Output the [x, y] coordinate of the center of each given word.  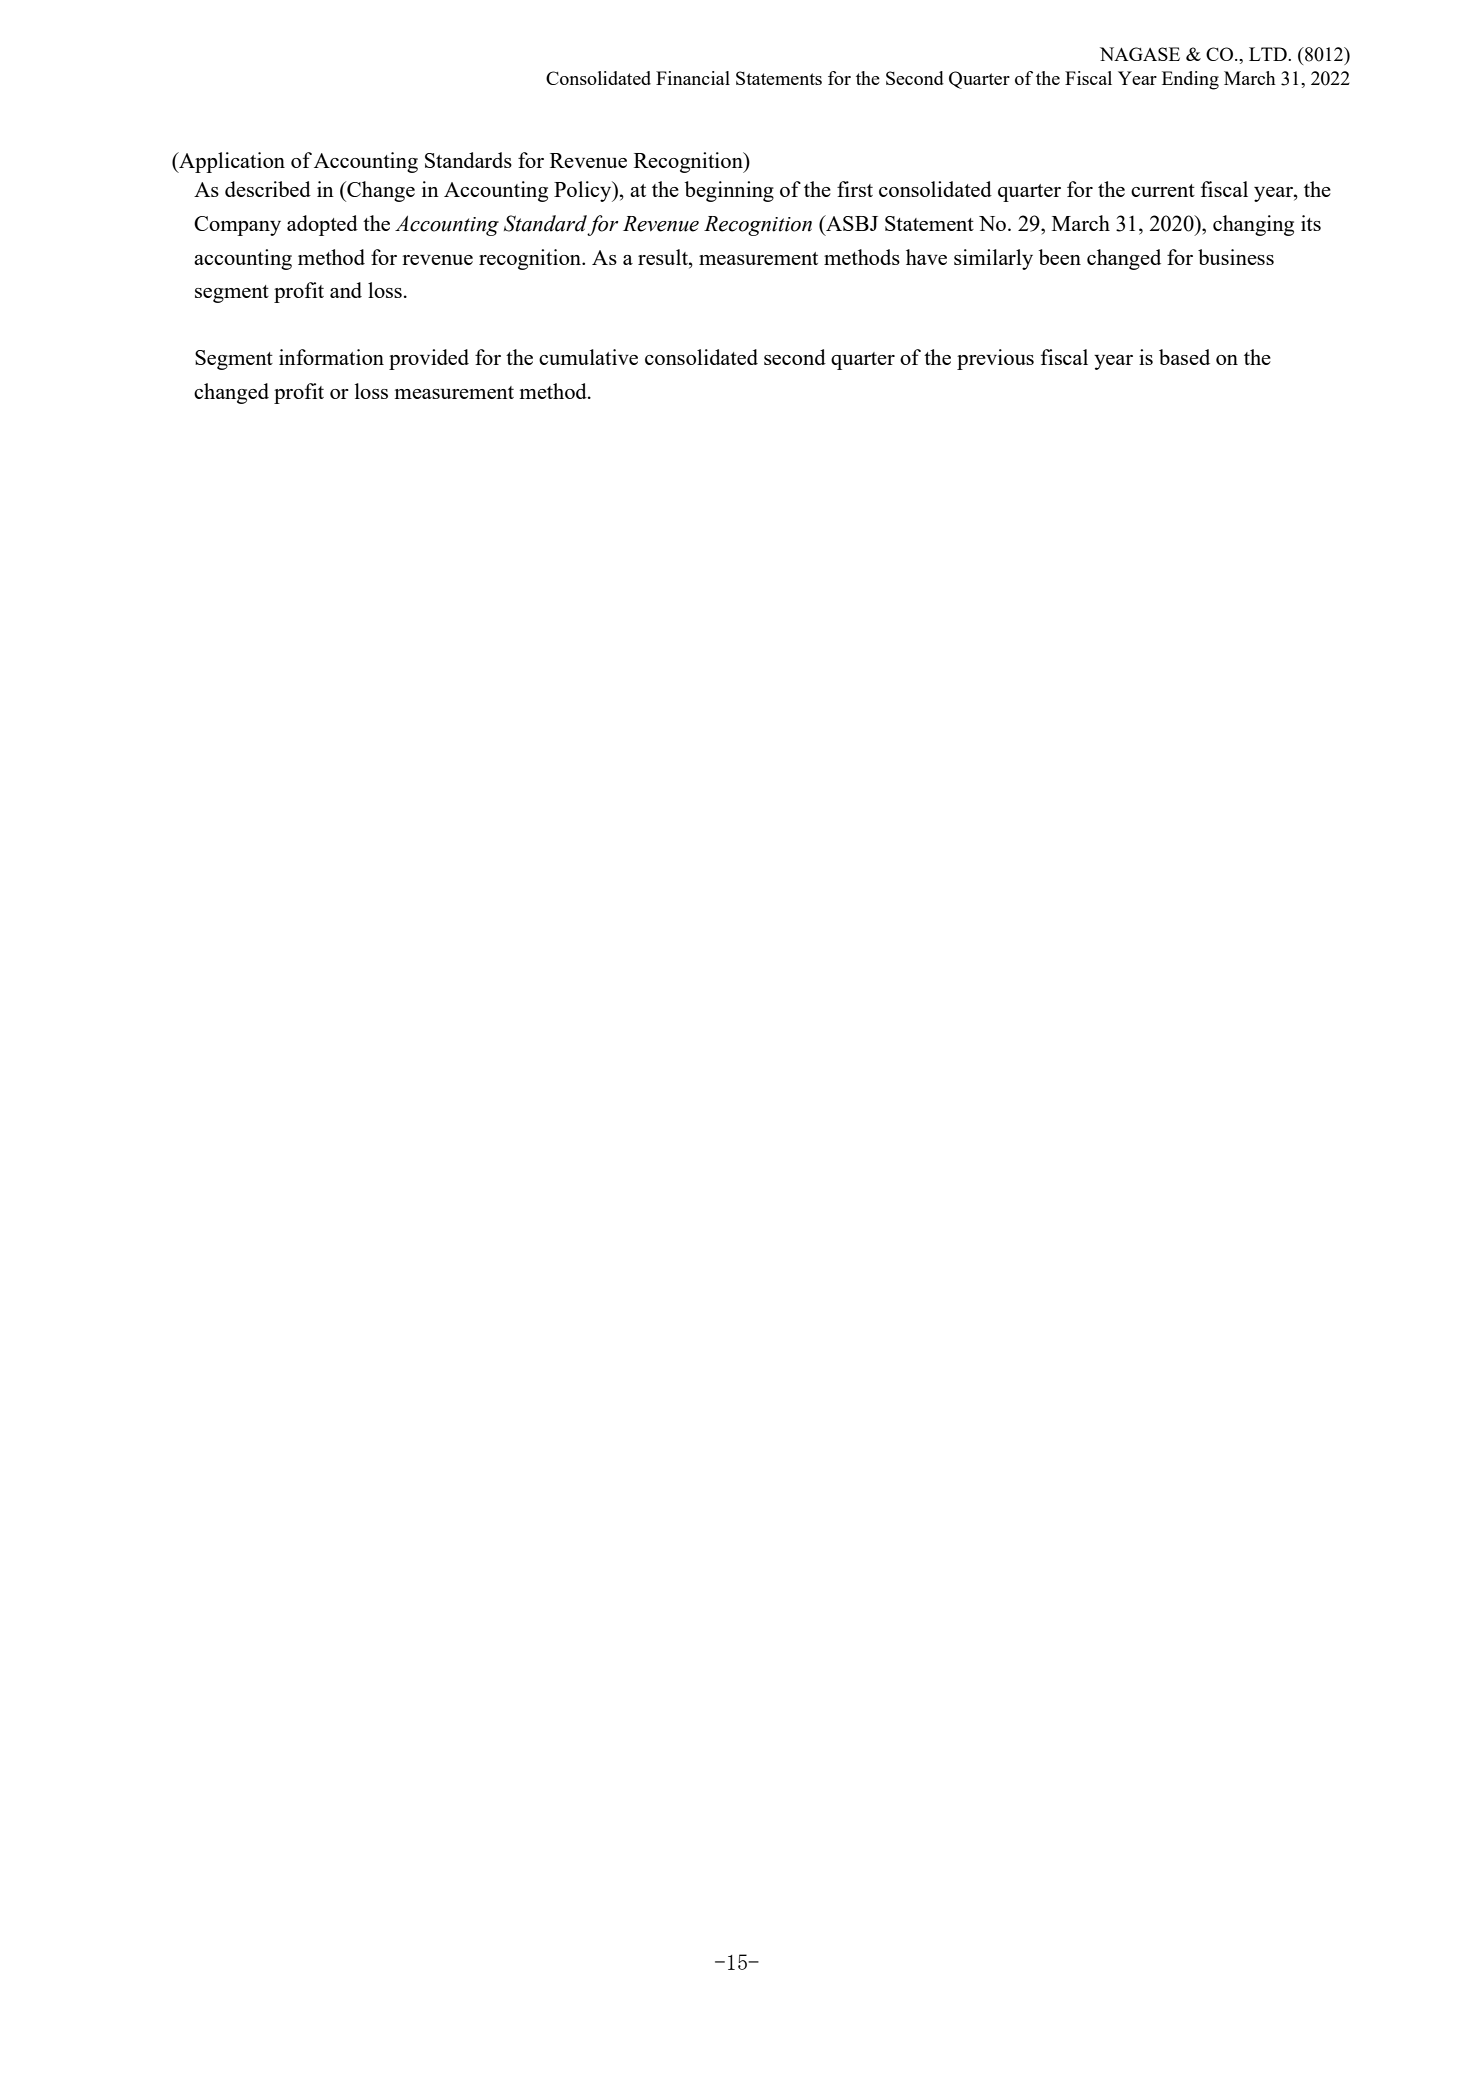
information [331, 357]
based [1184, 357]
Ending [1190, 80]
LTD [1269, 54]
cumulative [588, 357]
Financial [693, 78]
